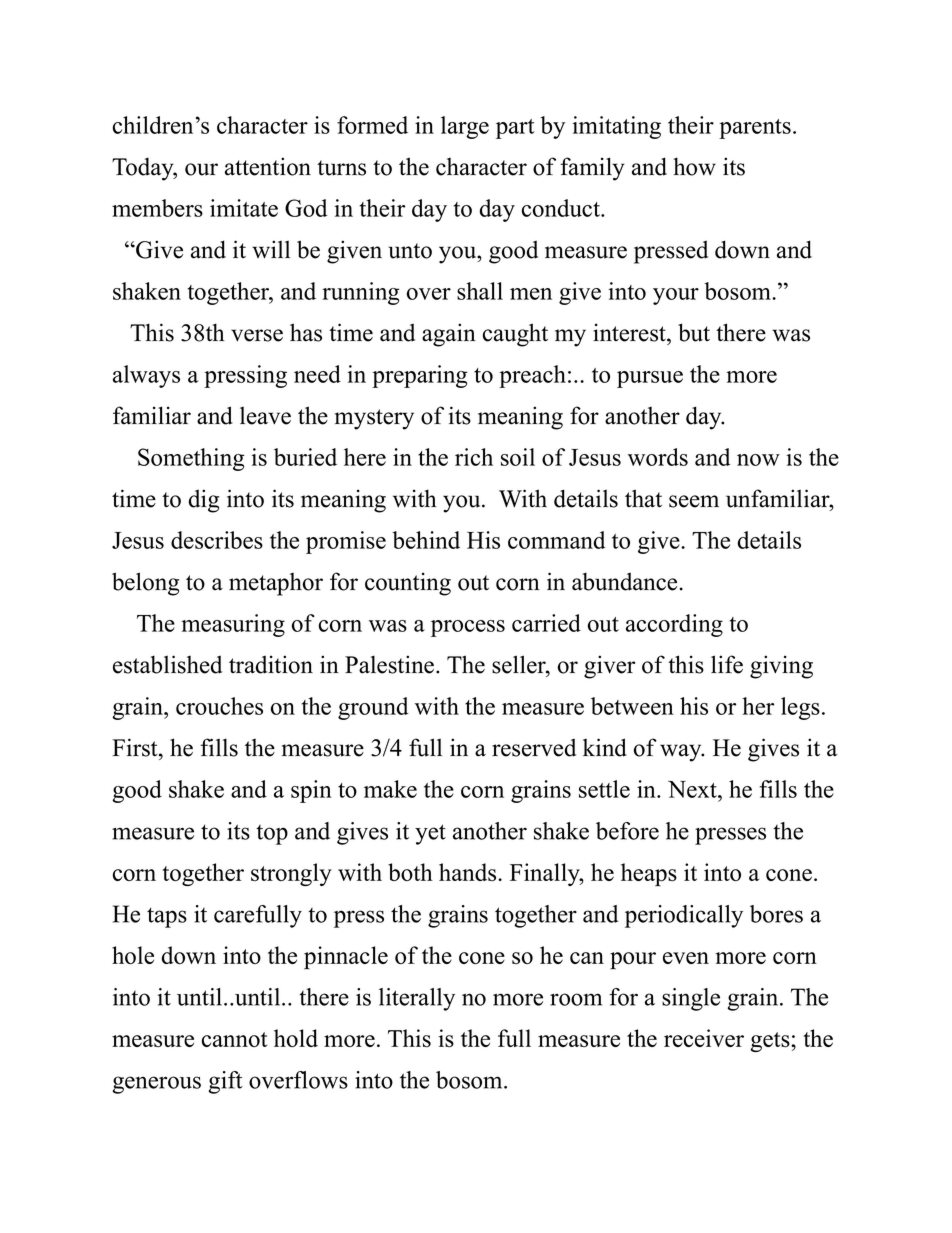  I want to click on how, so click(694, 166).
